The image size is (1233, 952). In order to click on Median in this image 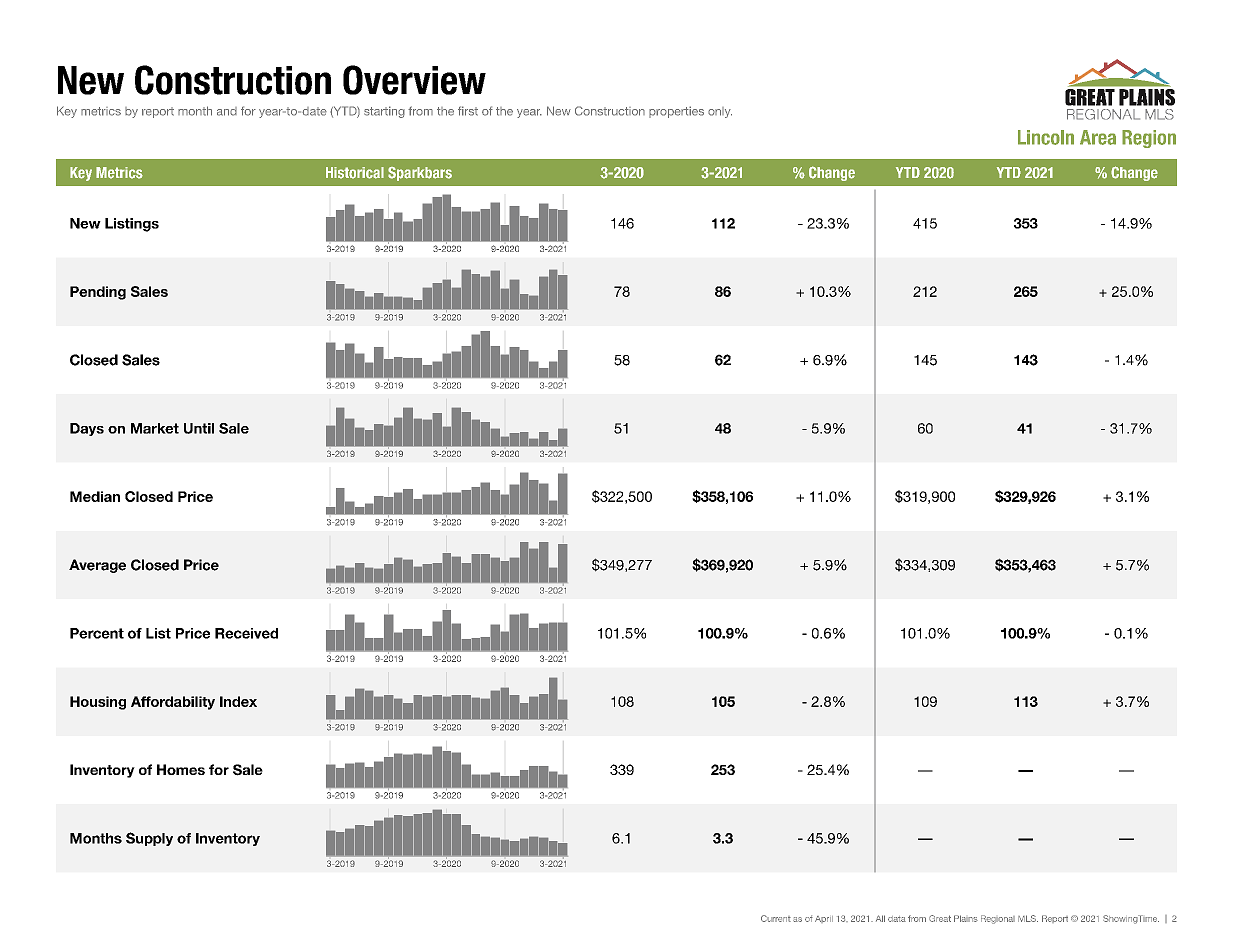, I will do `click(95, 496)`.
